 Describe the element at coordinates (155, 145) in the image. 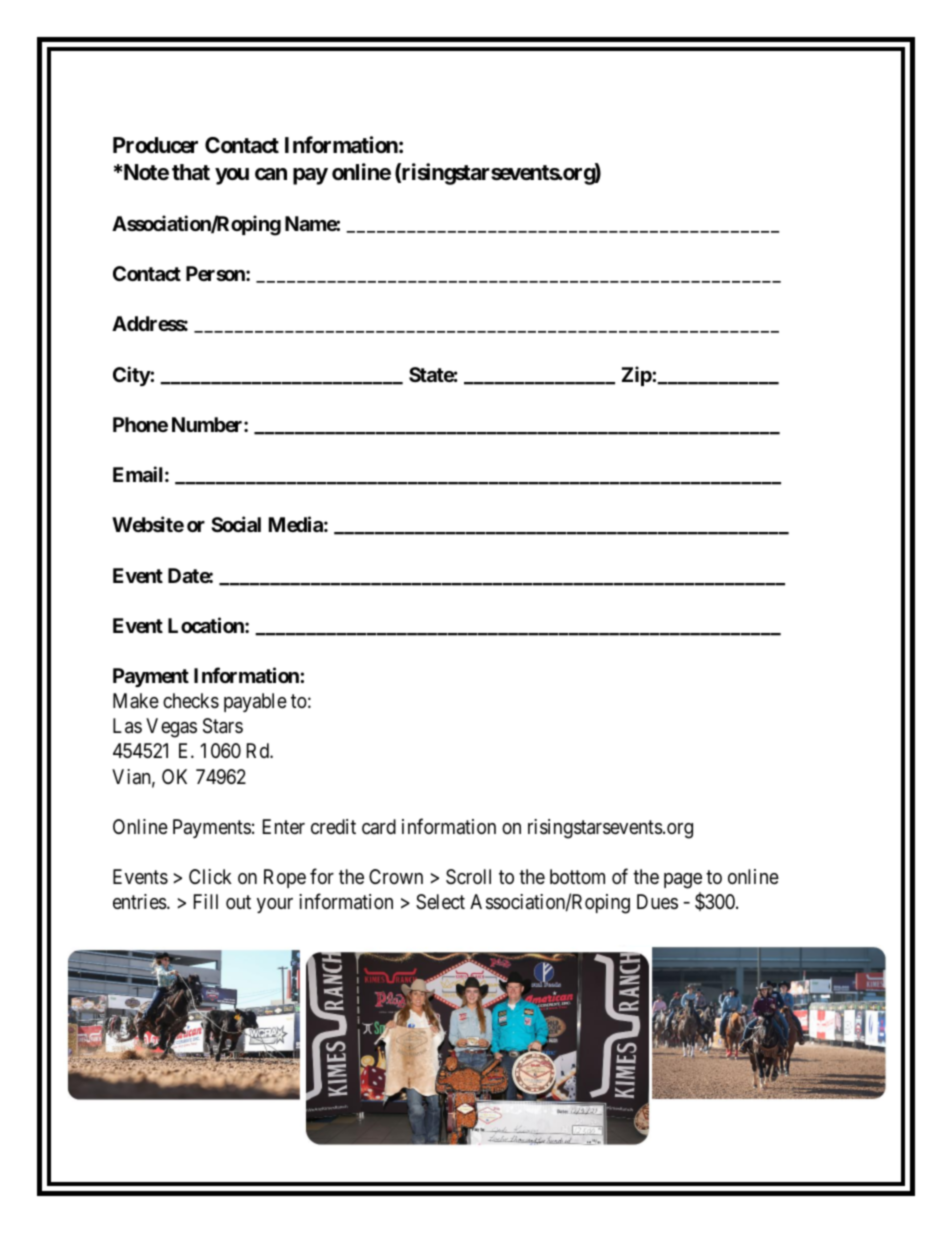

I see `Producer` at that location.
